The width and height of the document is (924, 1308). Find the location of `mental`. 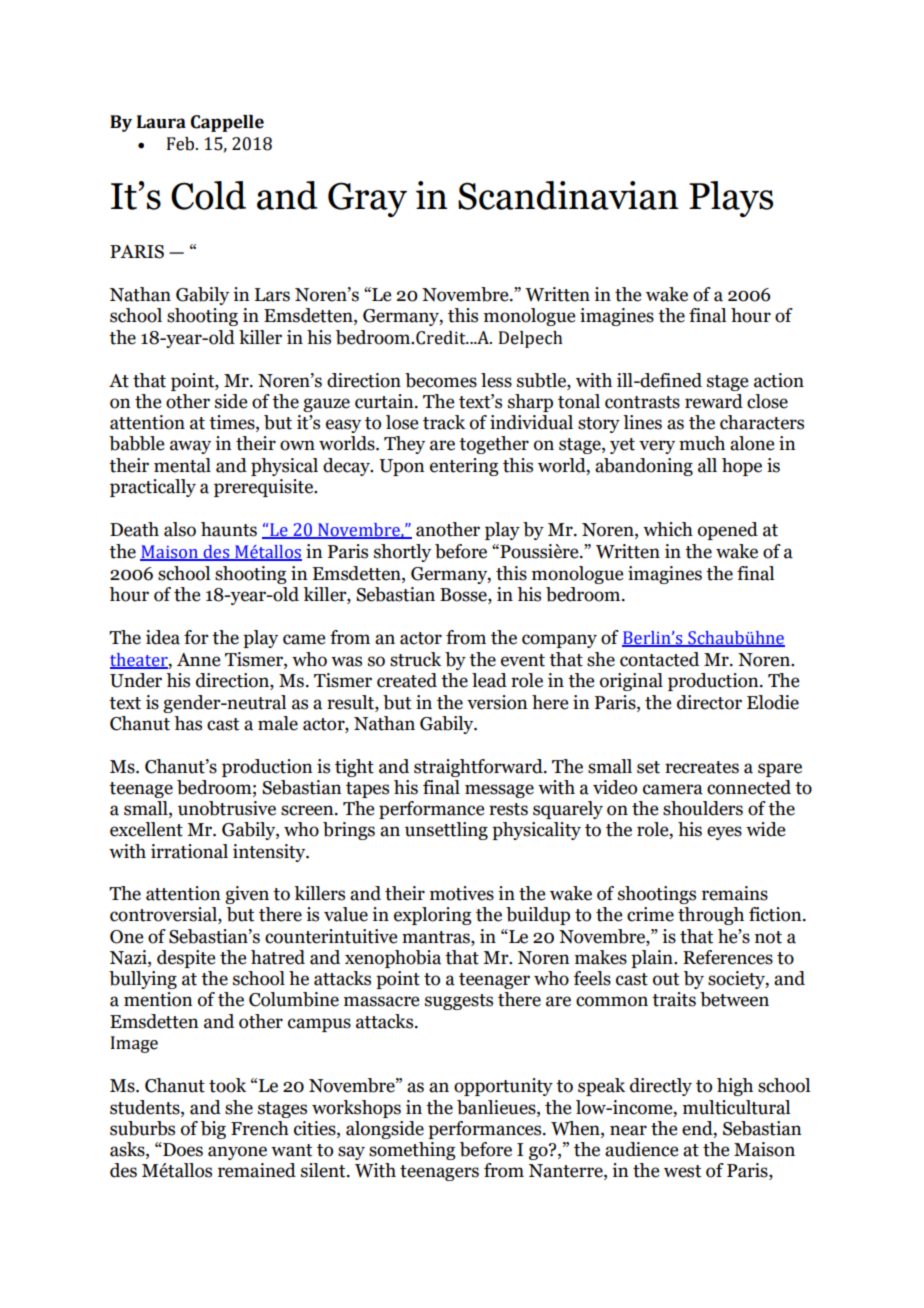

mental is located at coordinates (182, 465).
